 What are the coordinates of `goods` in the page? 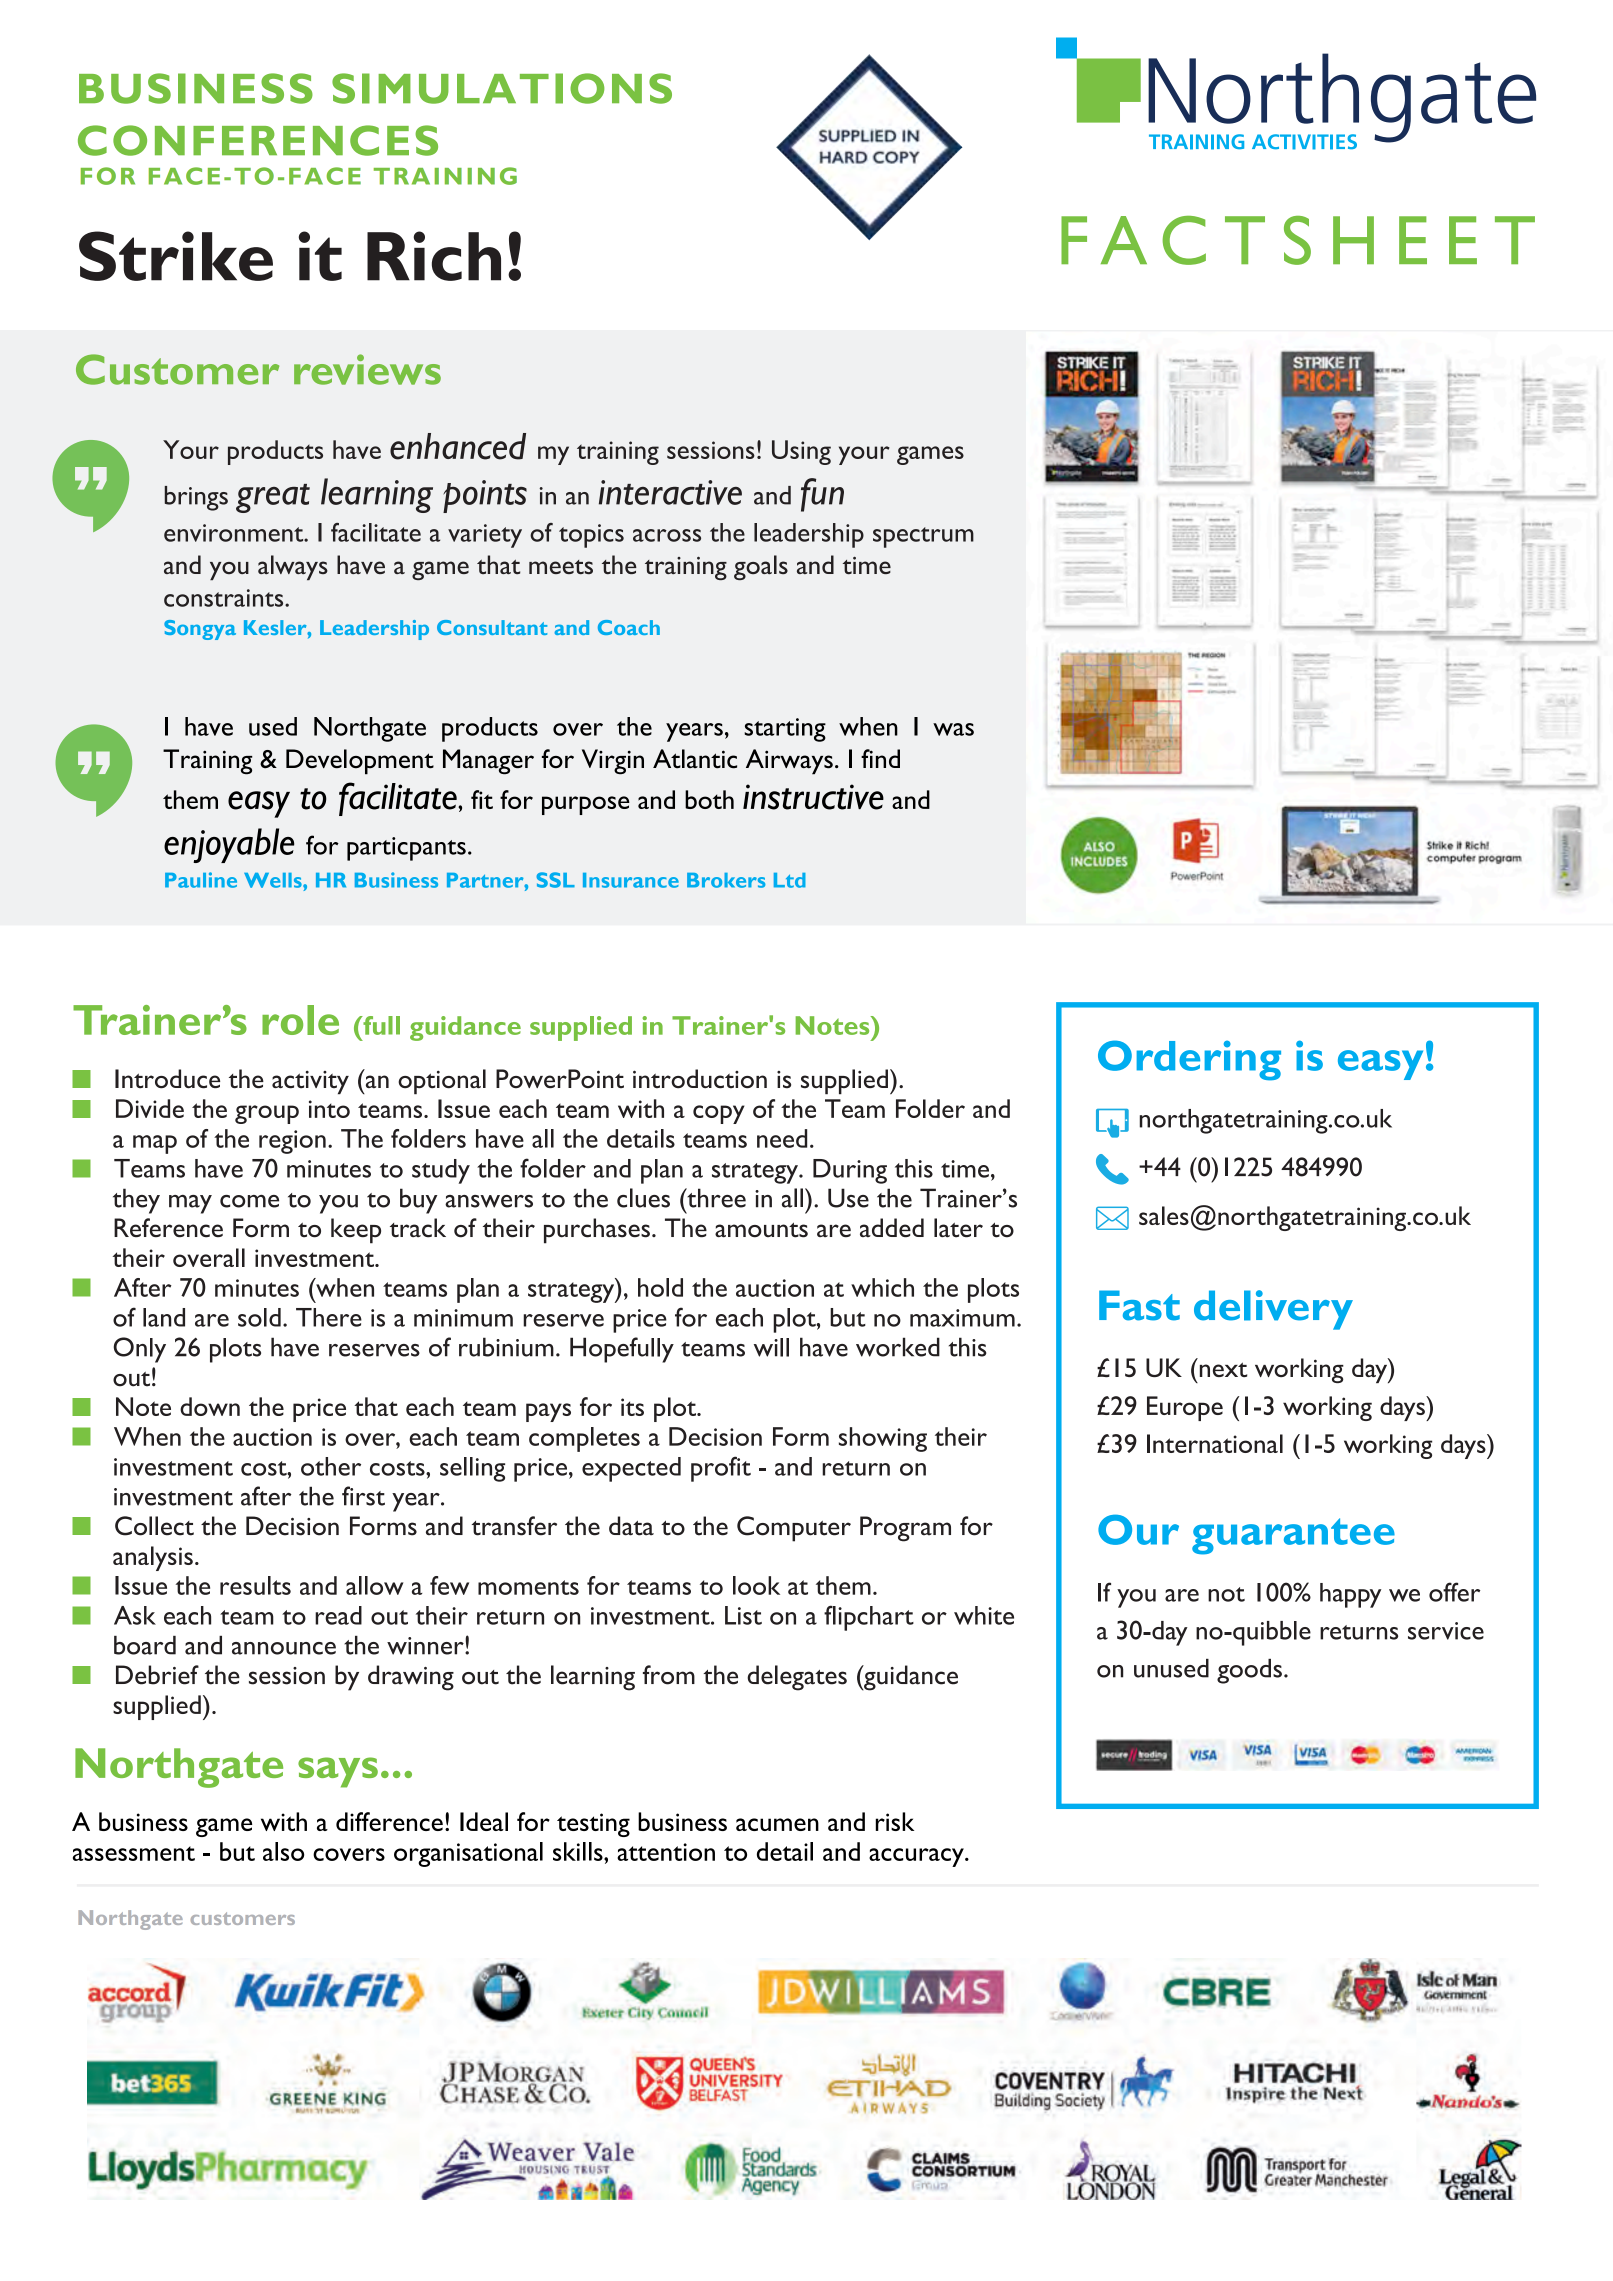 It's located at (1249, 1671).
